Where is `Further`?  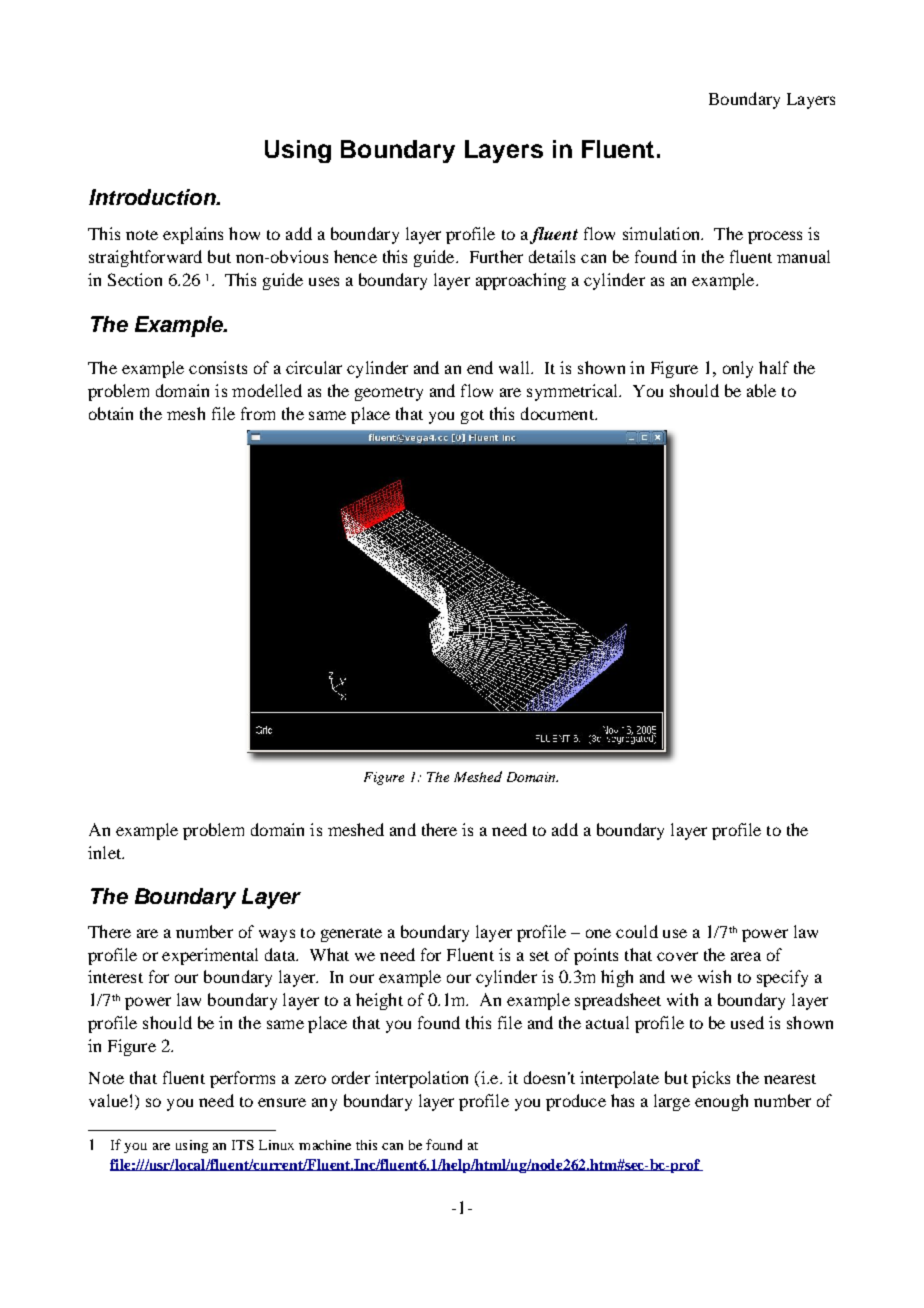
Further is located at coordinates (496, 256).
